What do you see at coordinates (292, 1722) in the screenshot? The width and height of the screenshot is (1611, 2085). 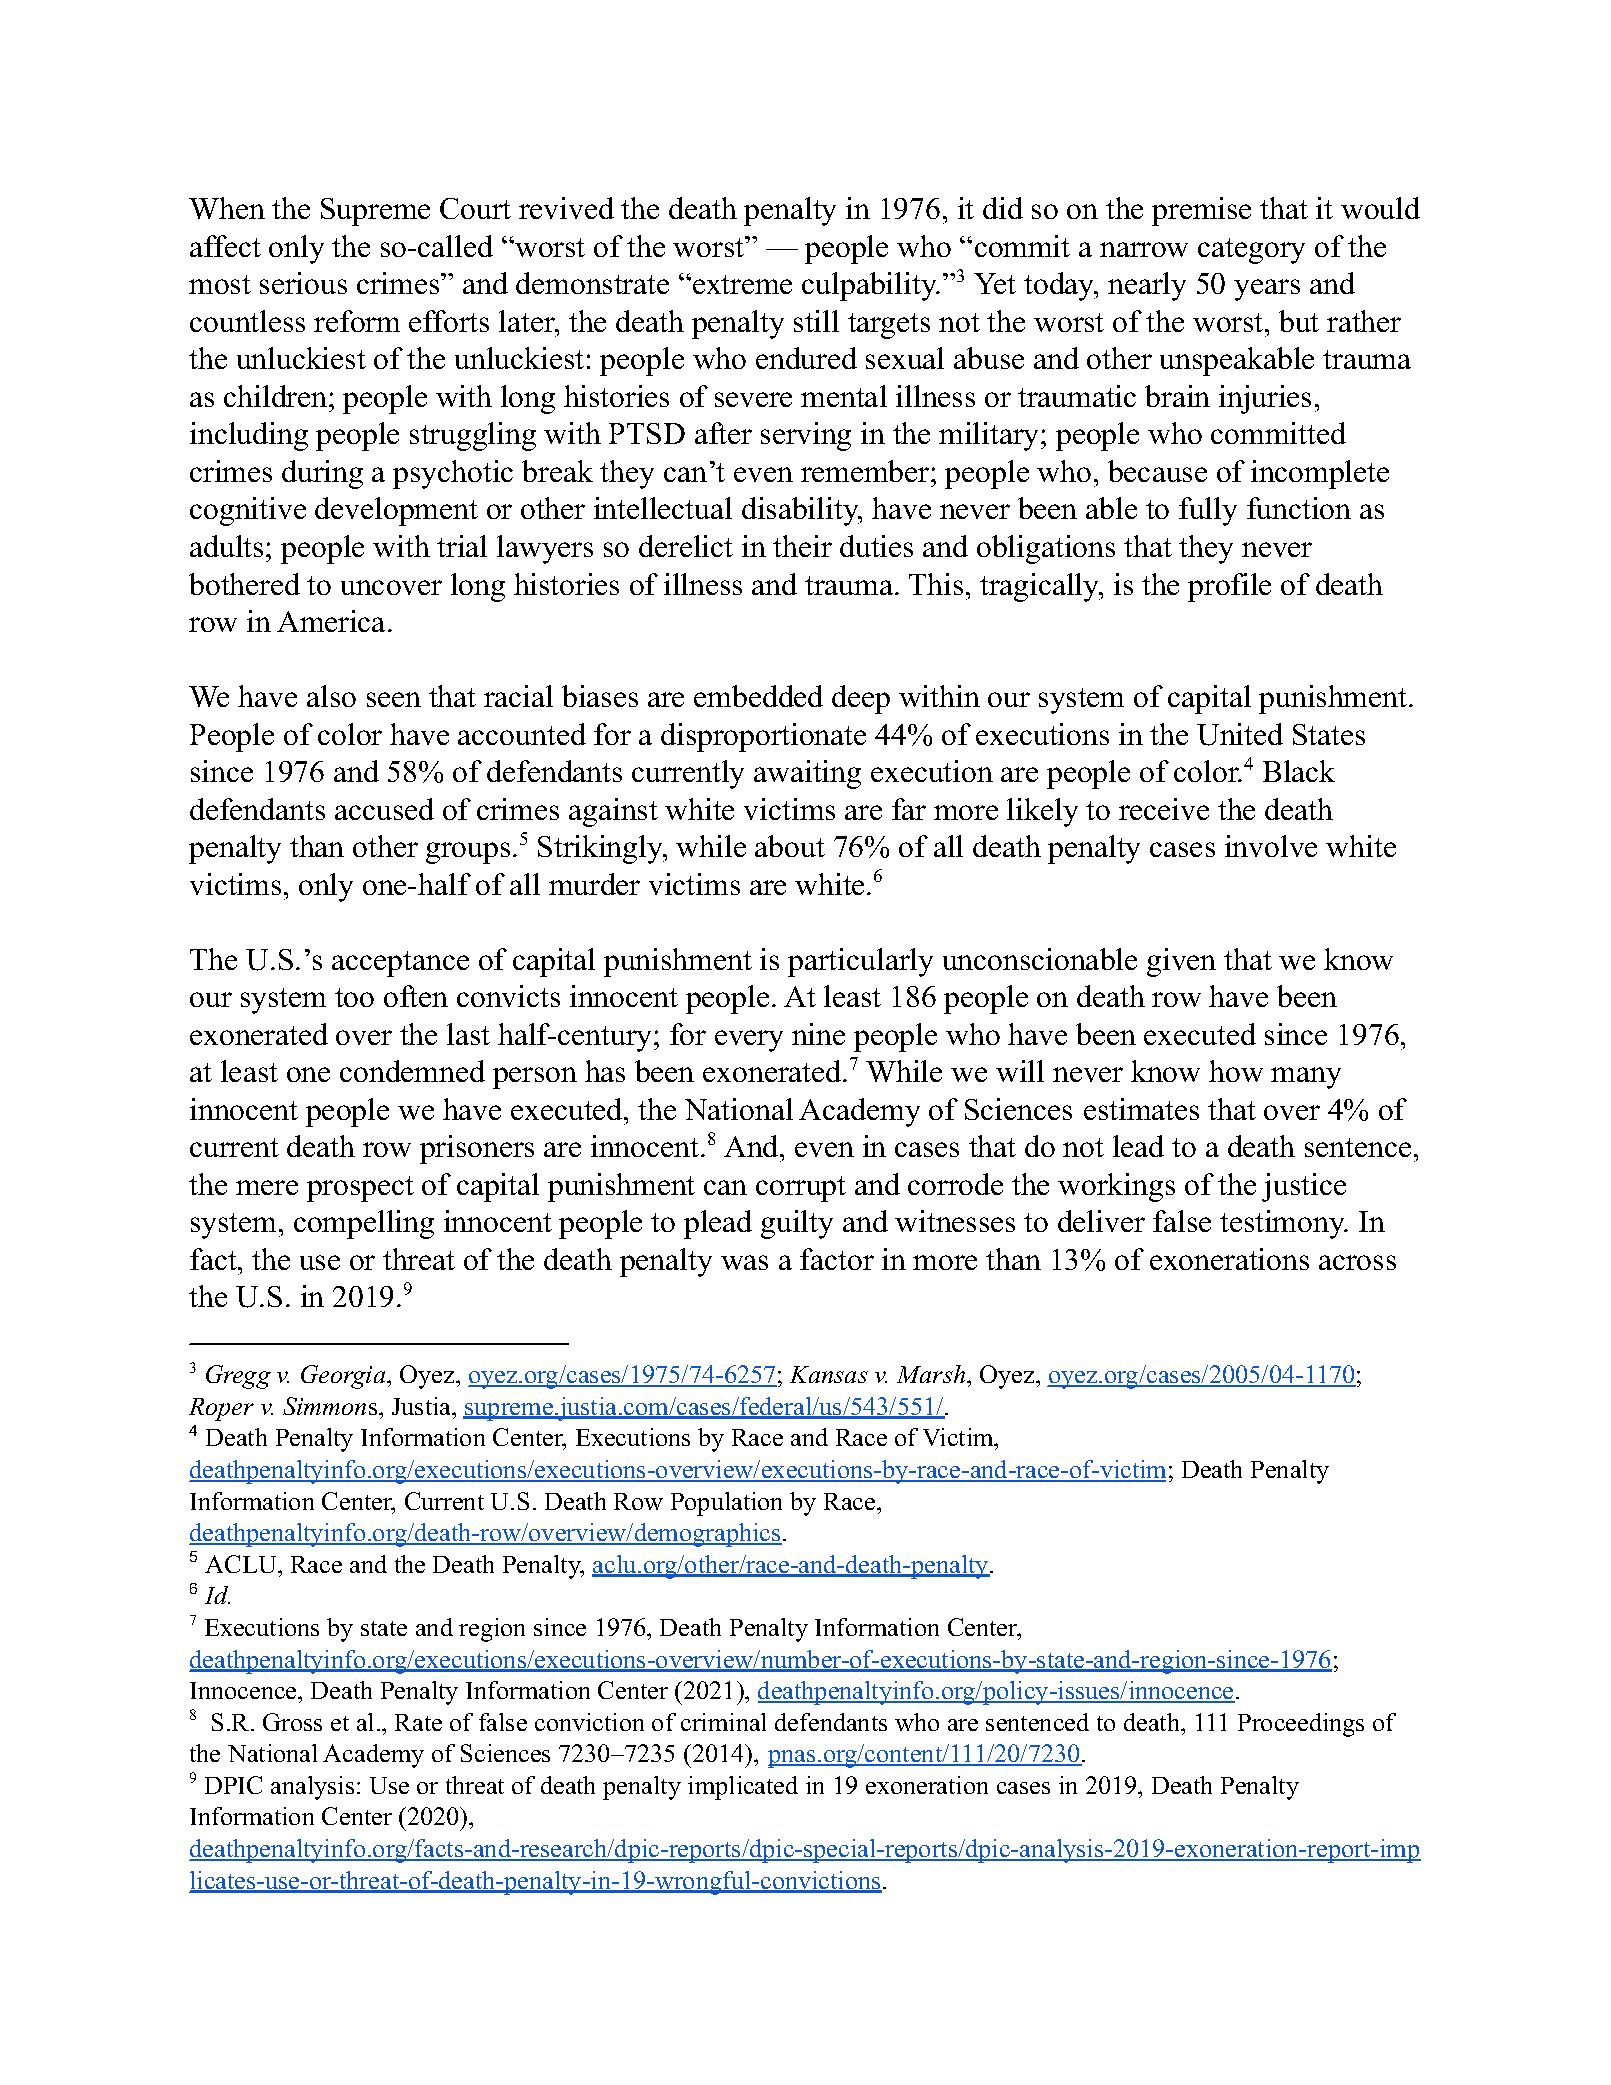 I see `Gross` at bounding box center [292, 1722].
